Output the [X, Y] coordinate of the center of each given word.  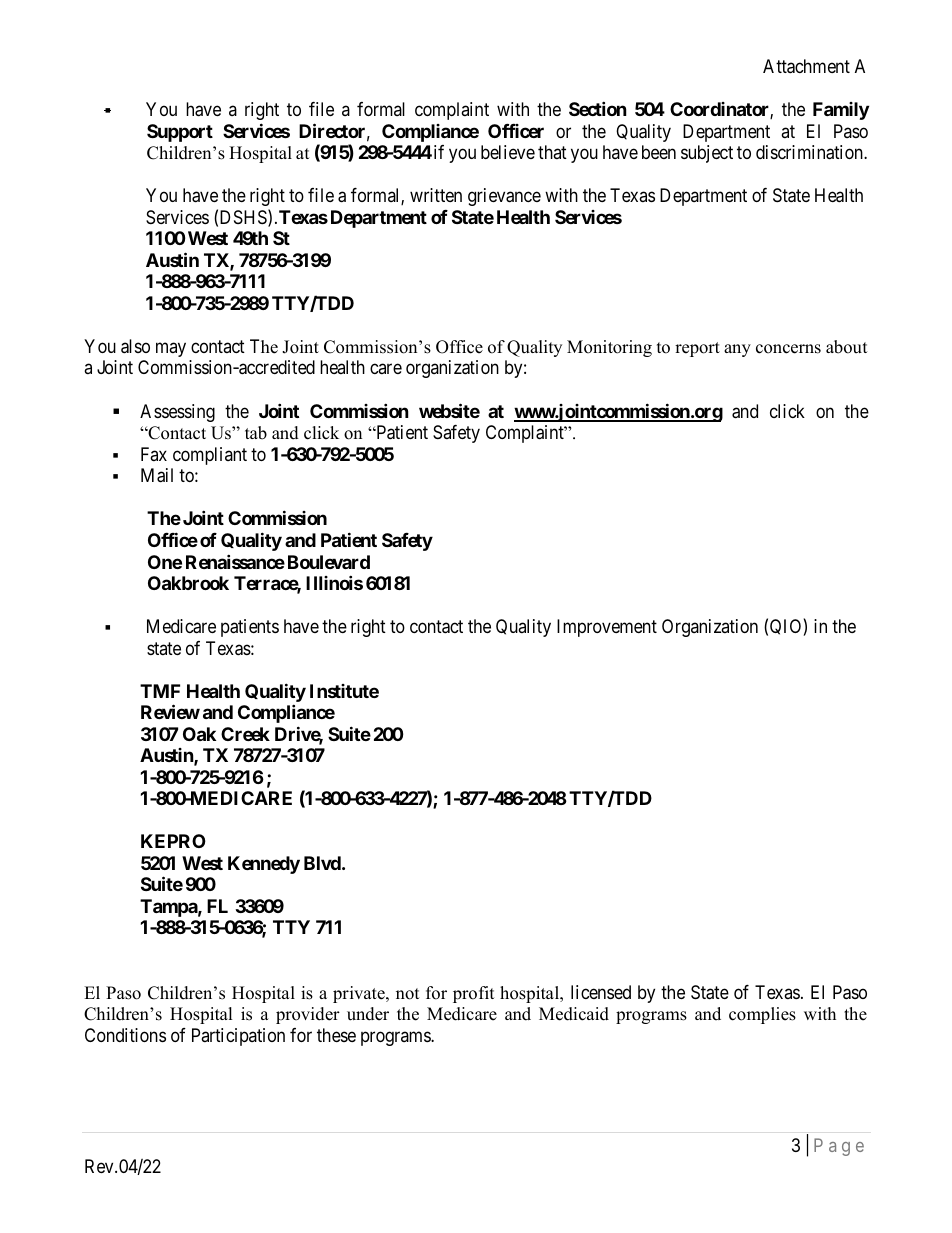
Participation [238, 1037]
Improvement [607, 628]
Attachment [806, 66]
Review [170, 711]
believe [508, 152]
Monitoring [609, 348]
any [737, 350]
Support [180, 133]
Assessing [177, 413]
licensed [601, 992]
